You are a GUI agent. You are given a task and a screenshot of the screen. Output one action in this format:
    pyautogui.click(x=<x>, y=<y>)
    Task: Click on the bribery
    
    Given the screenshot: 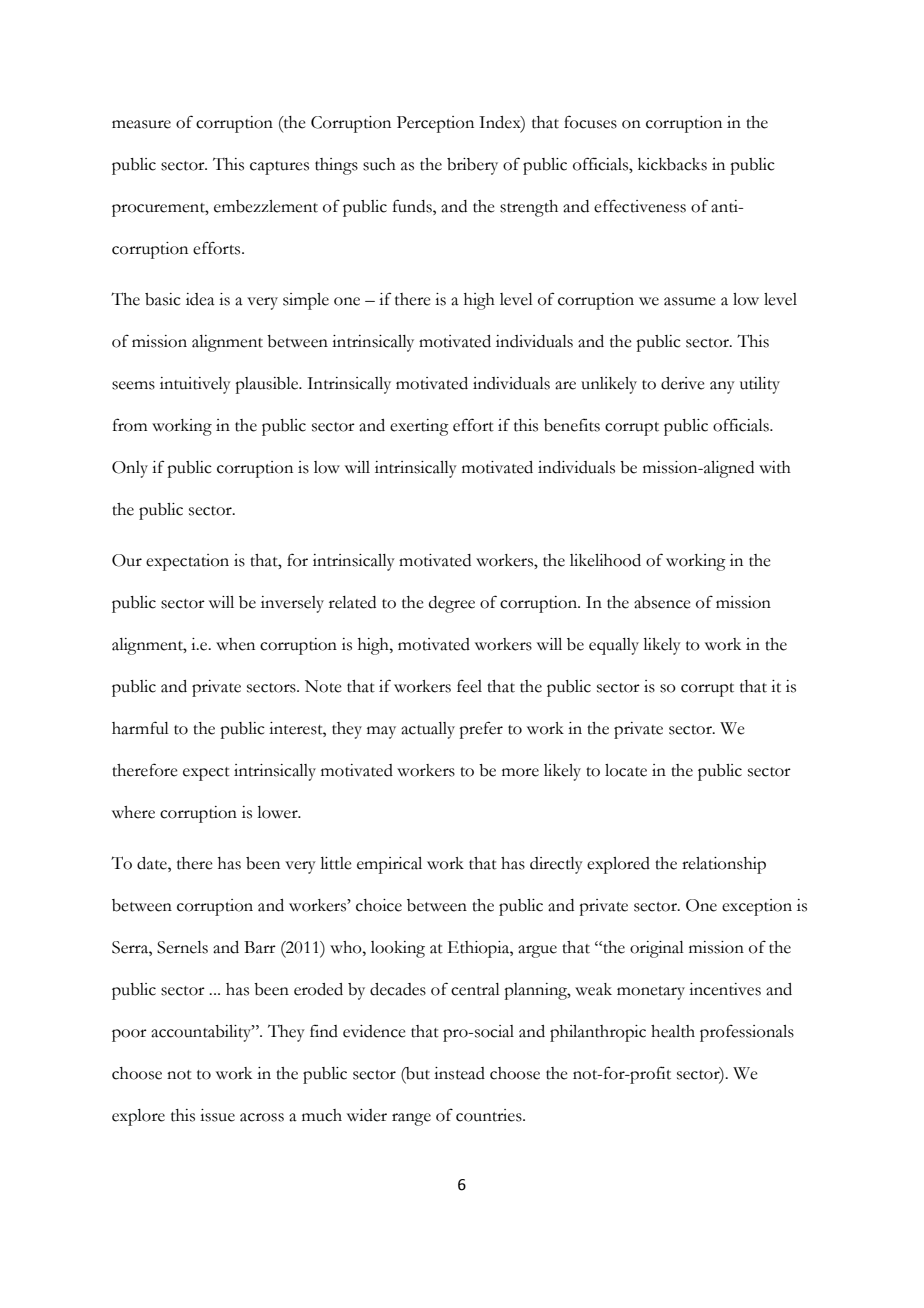 What is the action you would take?
    pyautogui.click(x=472, y=166)
